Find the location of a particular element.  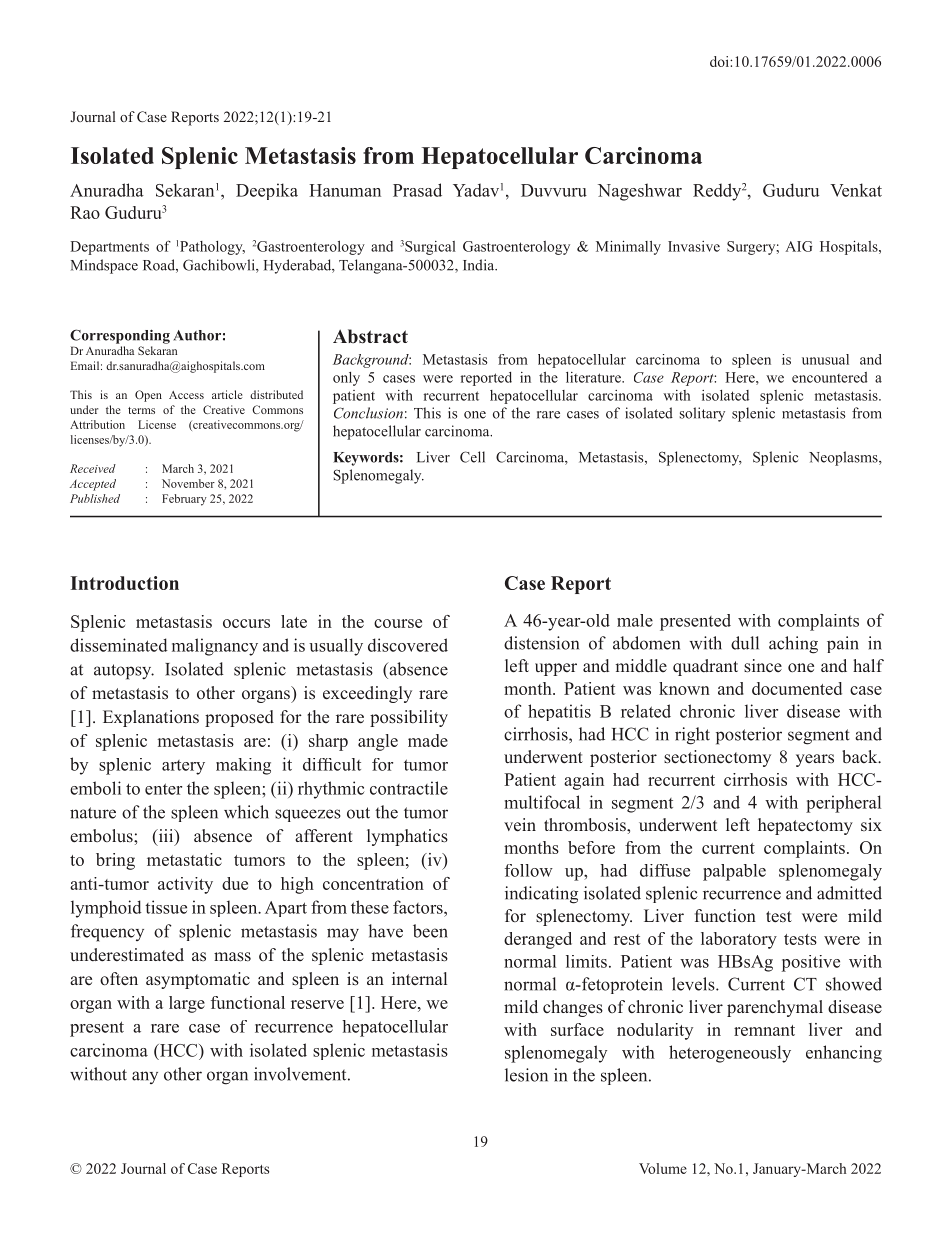

February is located at coordinates (184, 500).
